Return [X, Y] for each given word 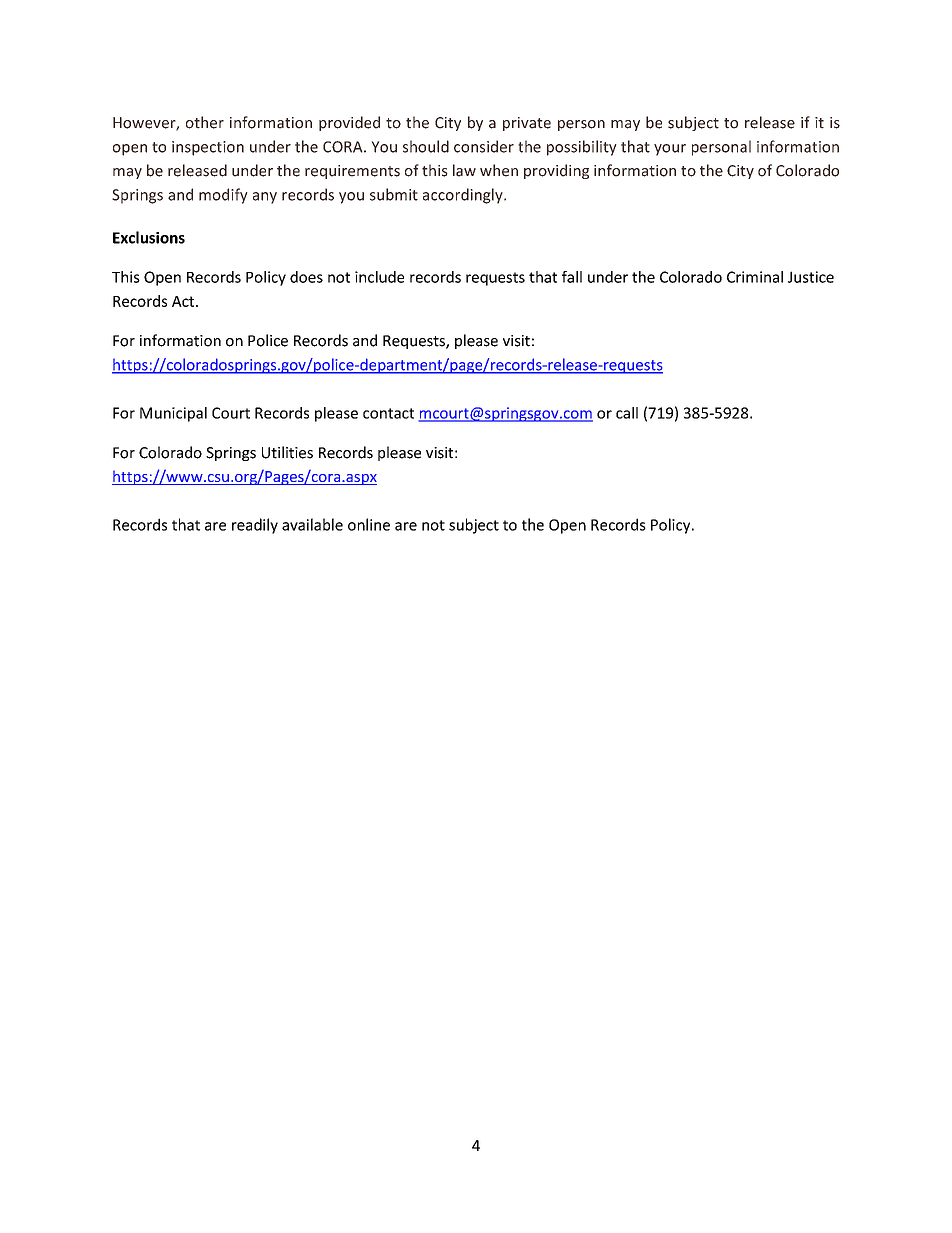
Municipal [173, 414]
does [306, 277]
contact [388, 413]
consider [484, 146]
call [627, 413]
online [369, 524]
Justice [811, 277]
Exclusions [149, 237]
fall [572, 277]
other [205, 122]
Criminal [755, 277]
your [670, 150]
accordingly [464, 196]
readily [255, 526]
